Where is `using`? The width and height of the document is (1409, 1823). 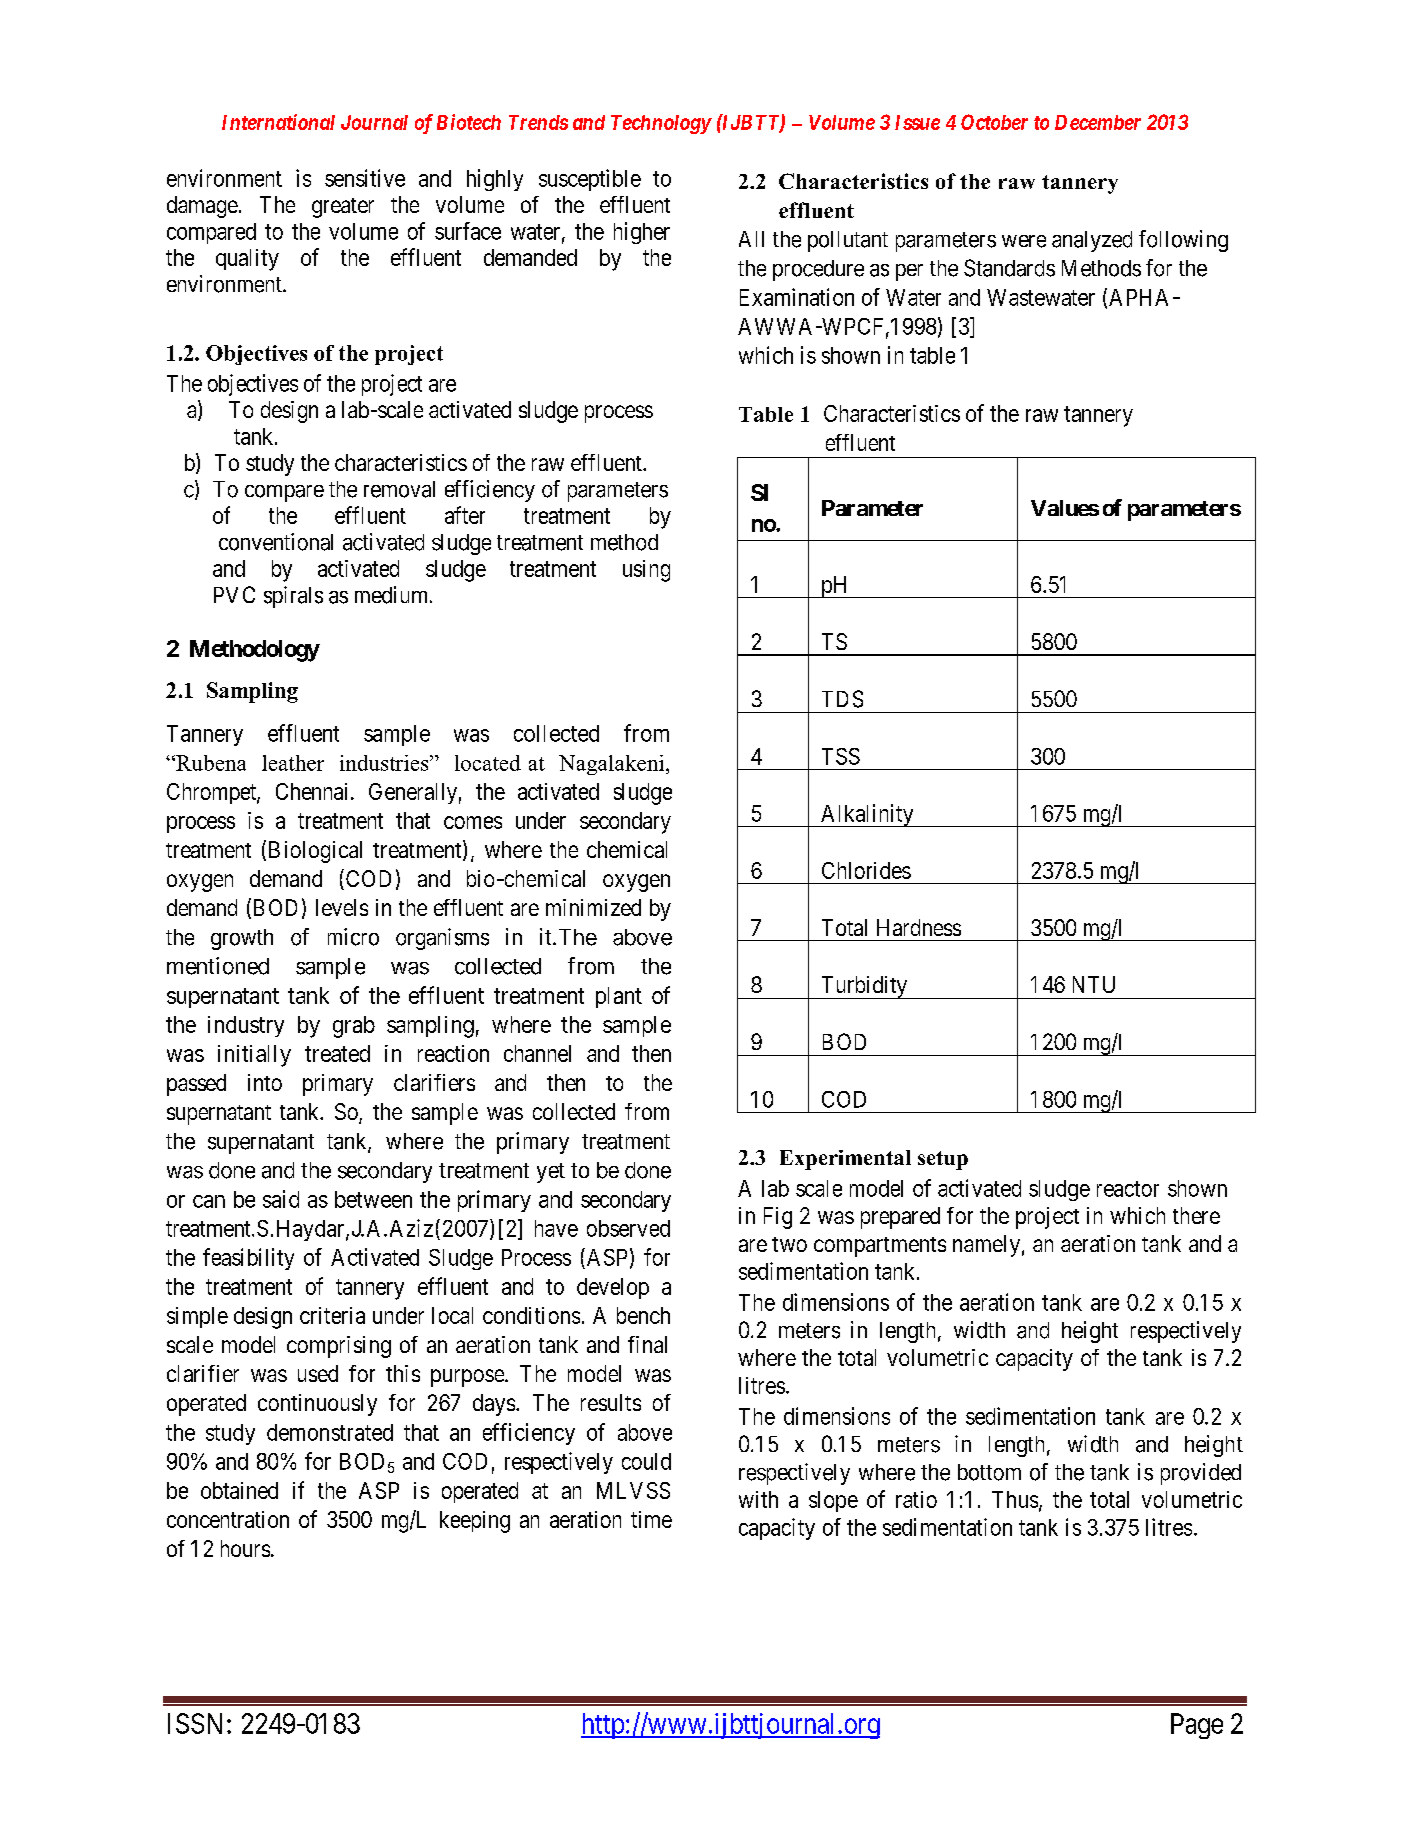 using is located at coordinates (646, 571).
